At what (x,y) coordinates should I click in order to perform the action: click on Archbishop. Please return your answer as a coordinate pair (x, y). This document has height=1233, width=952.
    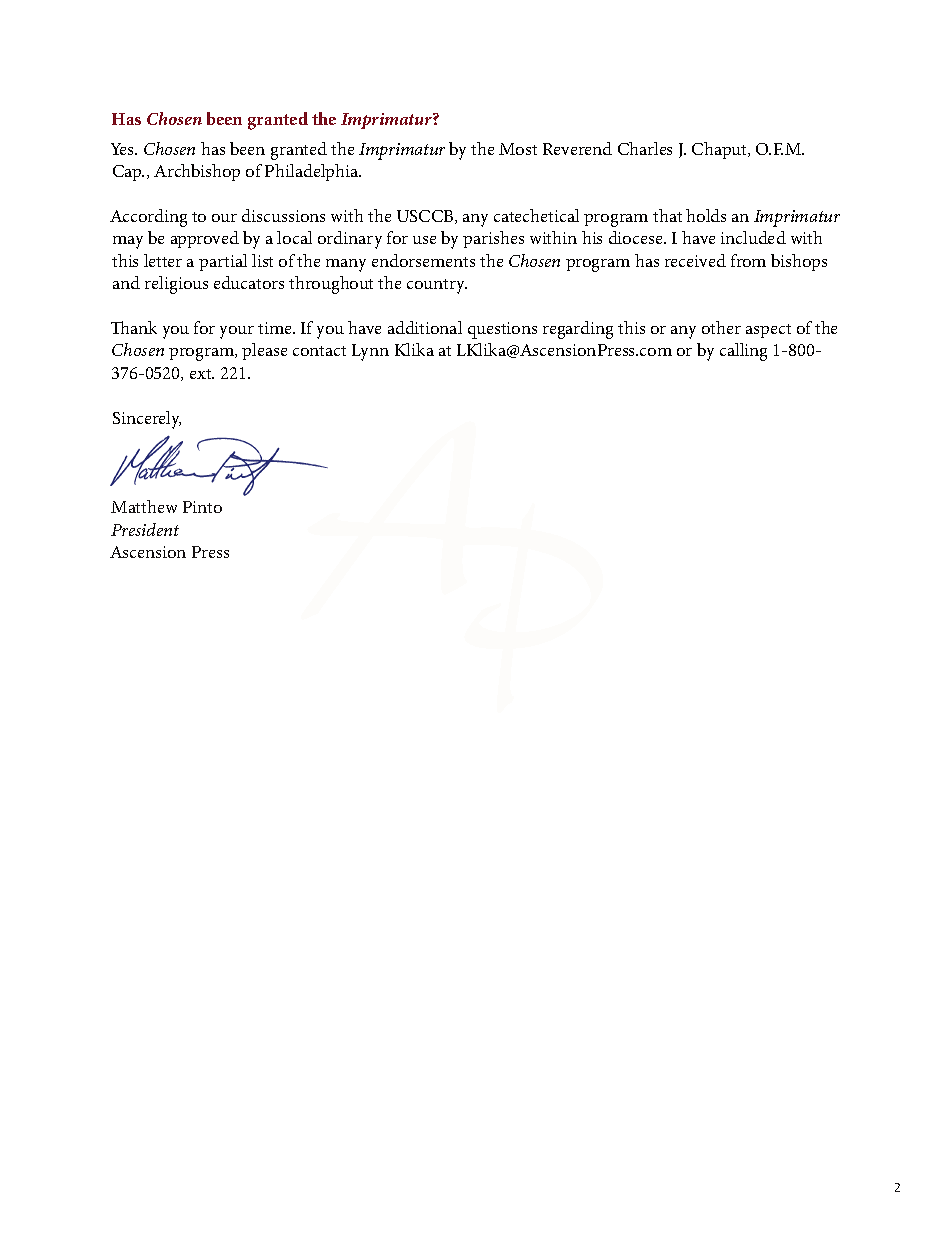
    Looking at the image, I should click on (197, 172).
